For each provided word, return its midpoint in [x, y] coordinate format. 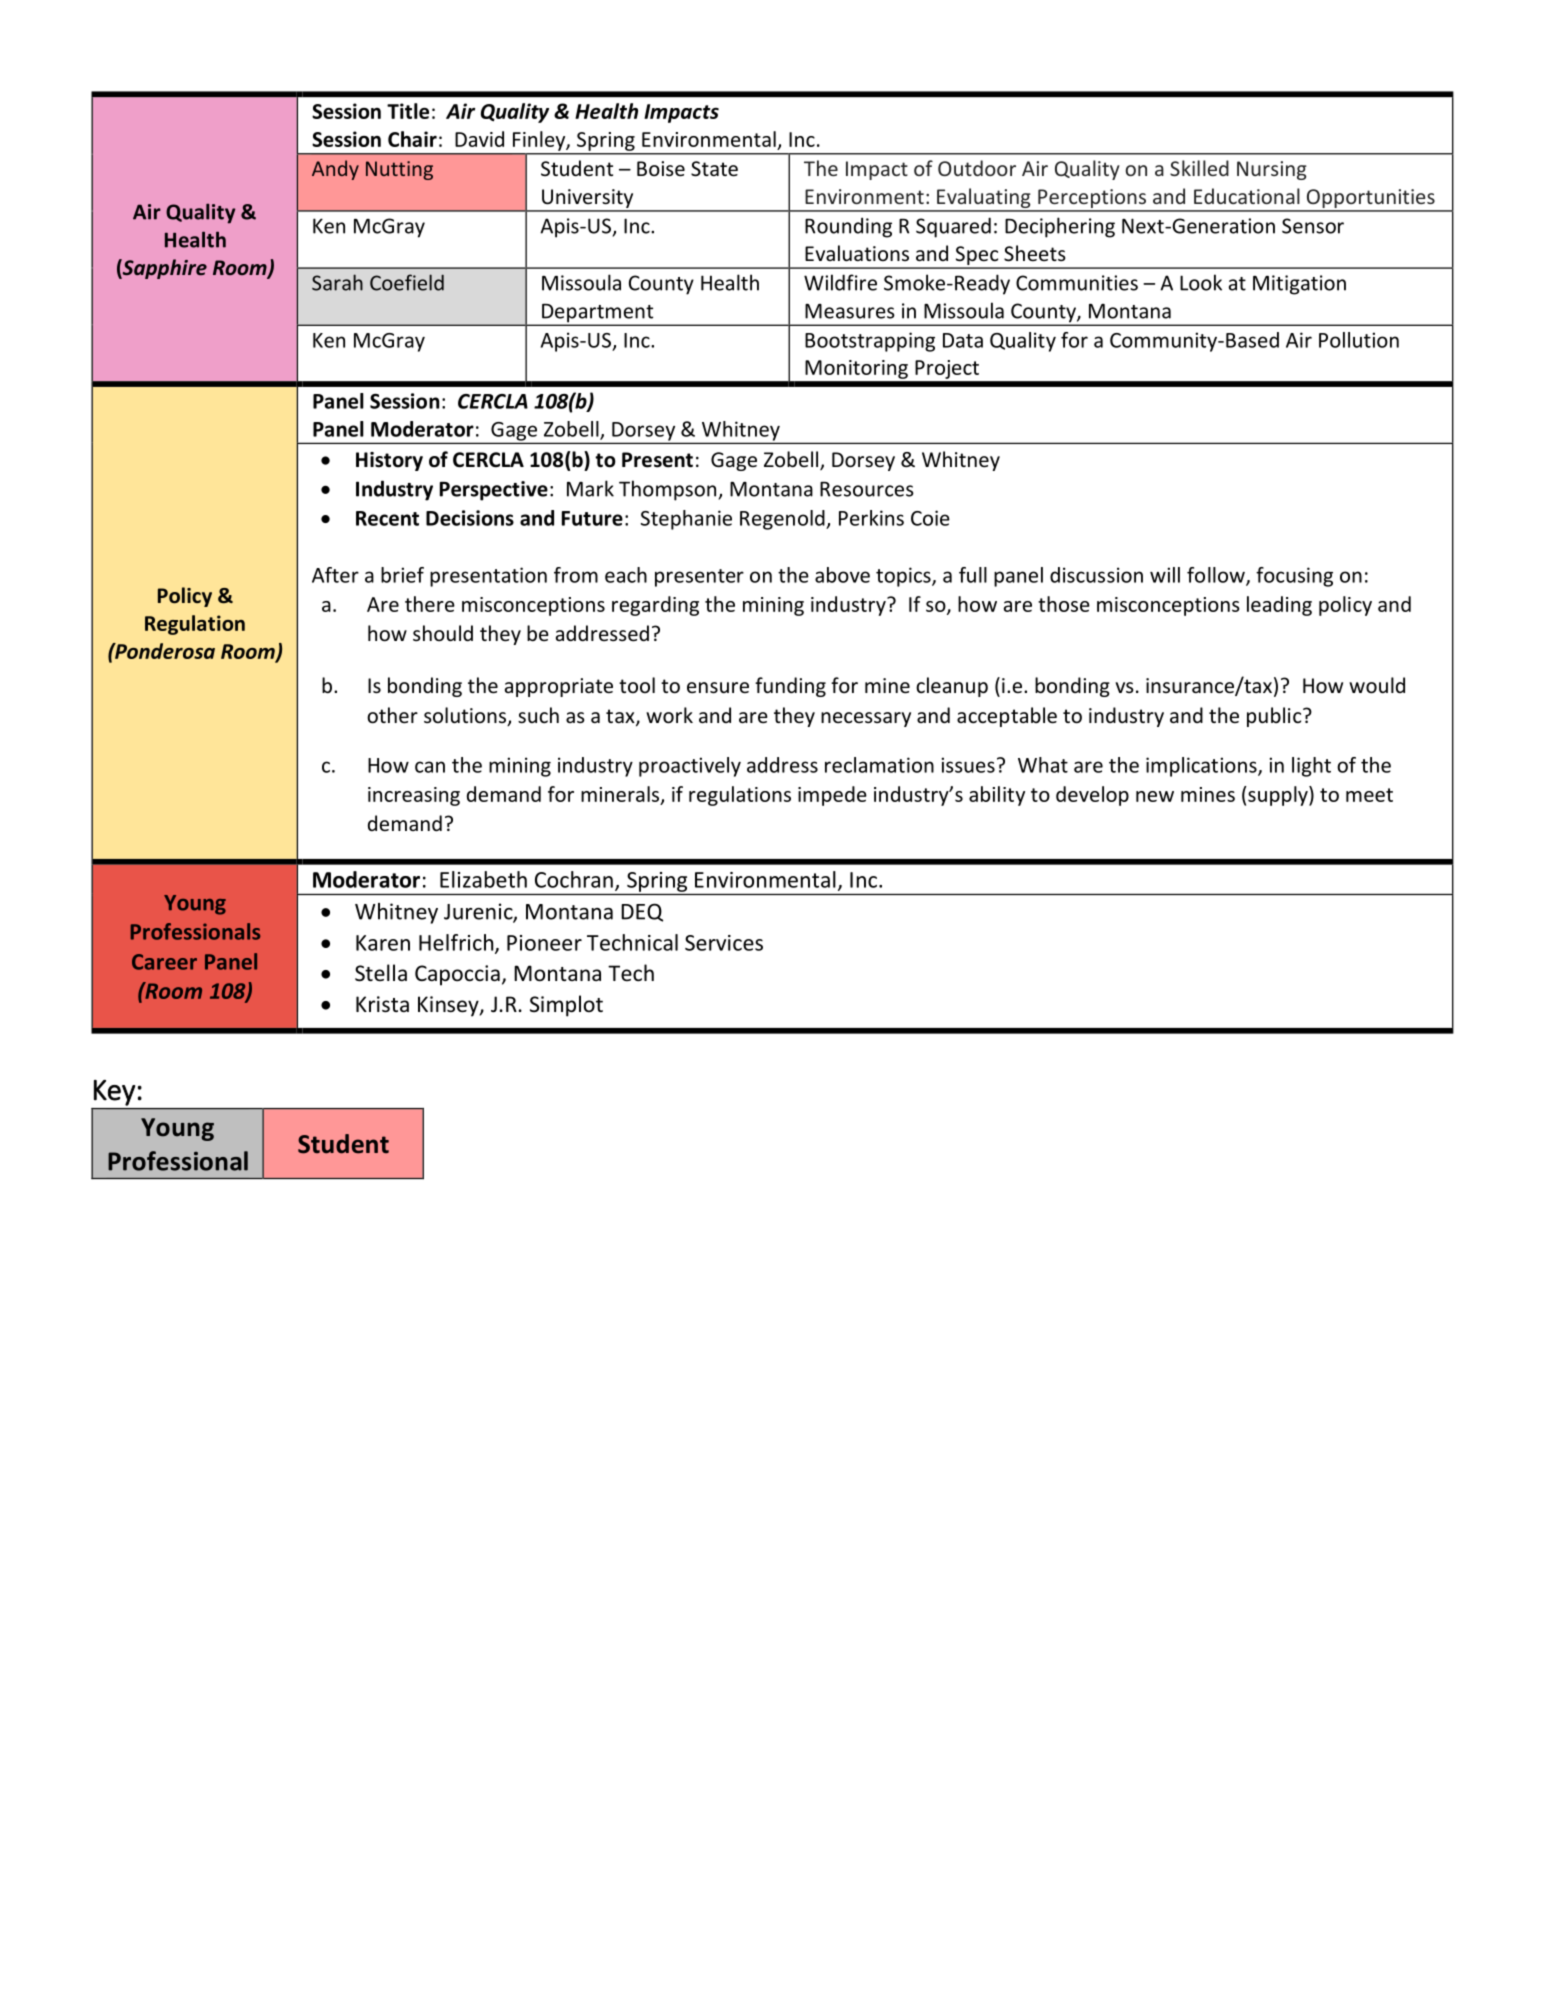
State [714, 169]
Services [724, 943]
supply [1278, 796]
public [1275, 717]
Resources [867, 489]
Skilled [1199, 168]
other [392, 715]
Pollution [1359, 340]
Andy [335, 170]
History [389, 461]
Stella [381, 973]
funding [790, 687]
